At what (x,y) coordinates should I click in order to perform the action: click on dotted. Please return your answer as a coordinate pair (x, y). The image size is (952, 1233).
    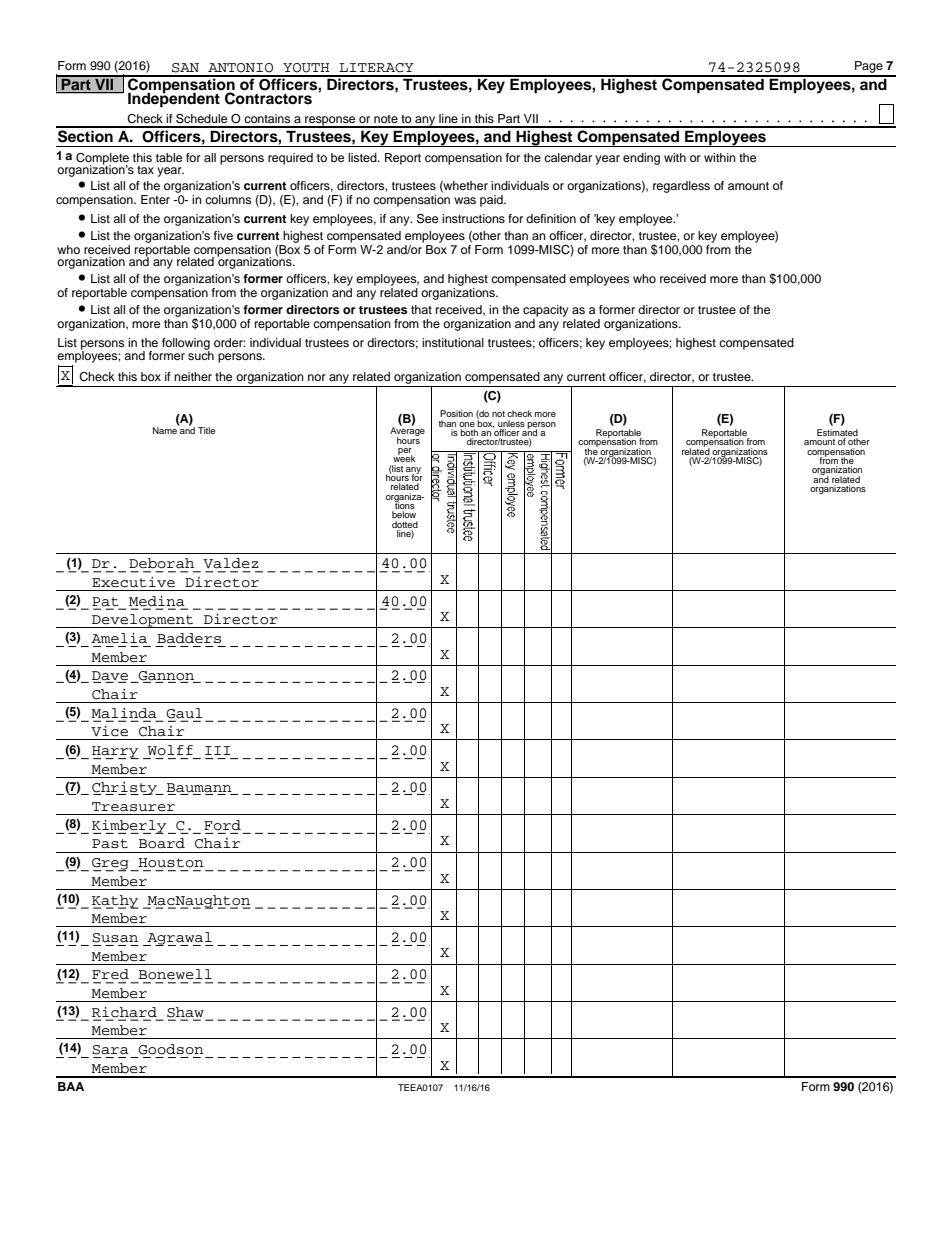
    Looking at the image, I should click on (405, 524).
